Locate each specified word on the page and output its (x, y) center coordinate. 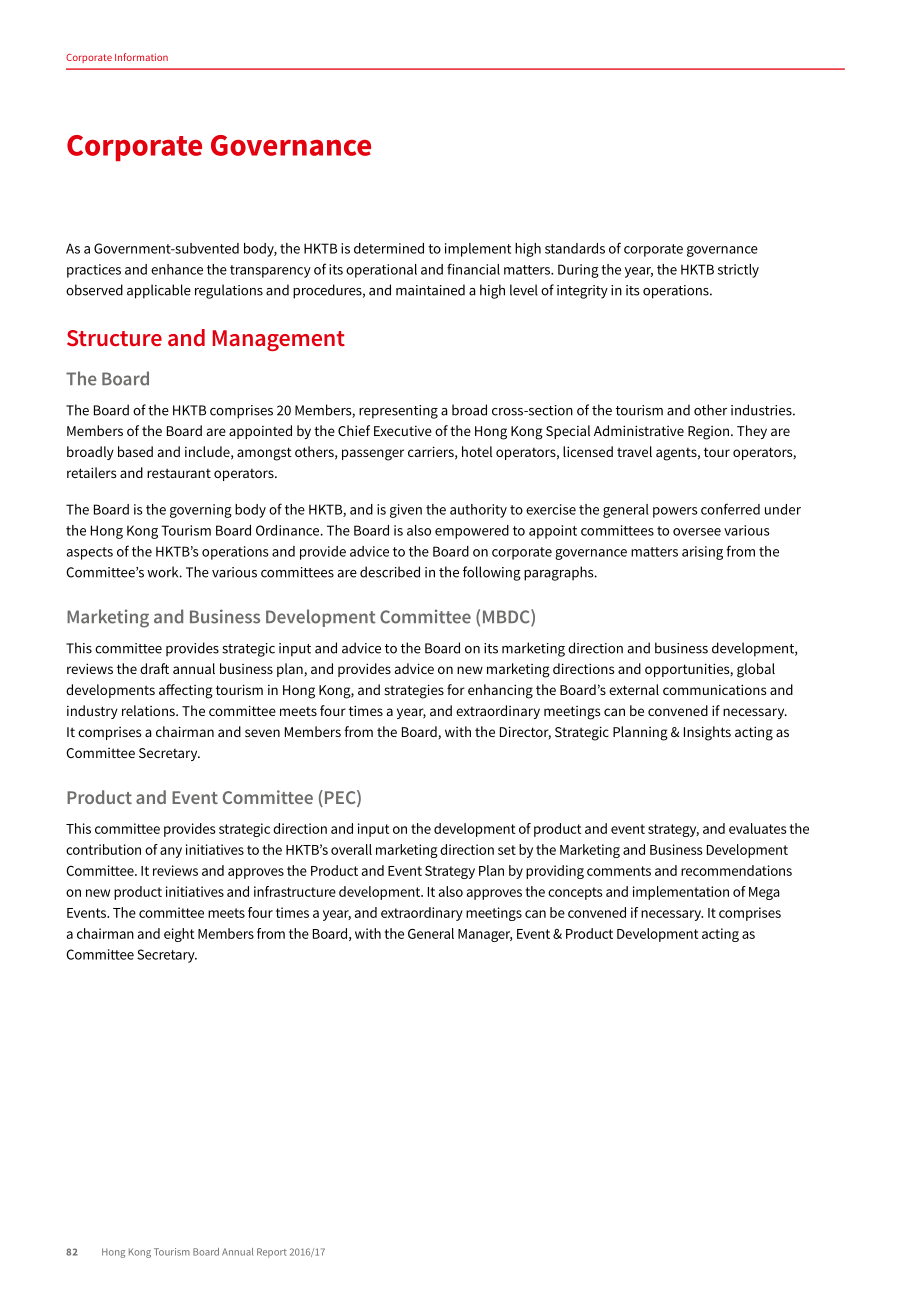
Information (141, 57)
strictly (738, 271)
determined (389, 248)
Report (272, 1253)
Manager (485, 935)
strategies (414, 691)
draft (154, 668)
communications (714, 689)
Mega (764, 893)
